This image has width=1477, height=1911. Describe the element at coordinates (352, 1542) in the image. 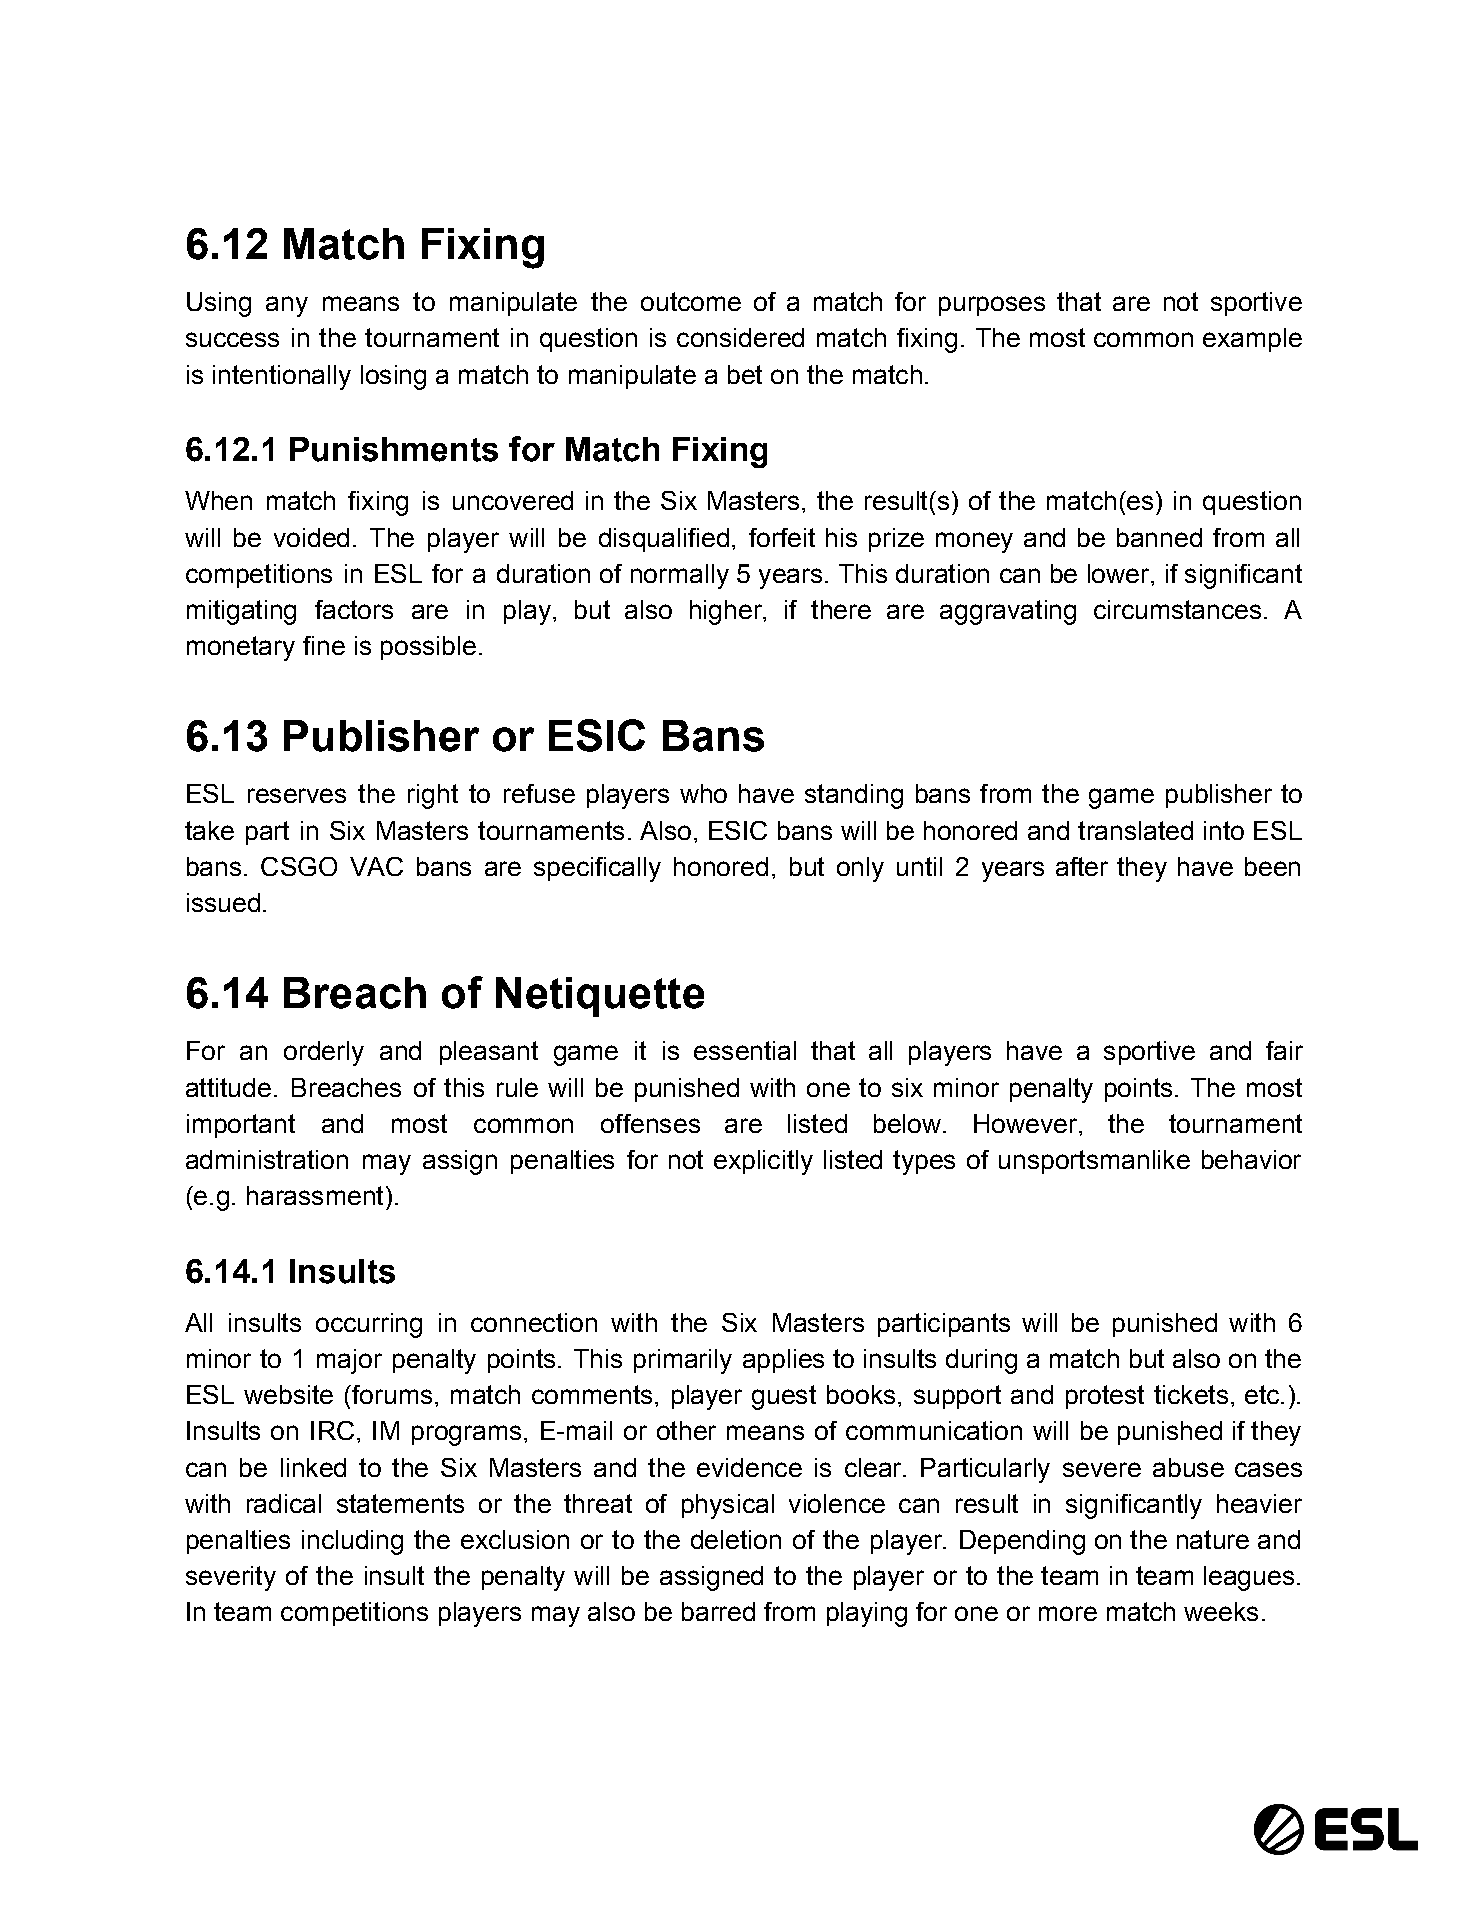

I see `including` at that location.
